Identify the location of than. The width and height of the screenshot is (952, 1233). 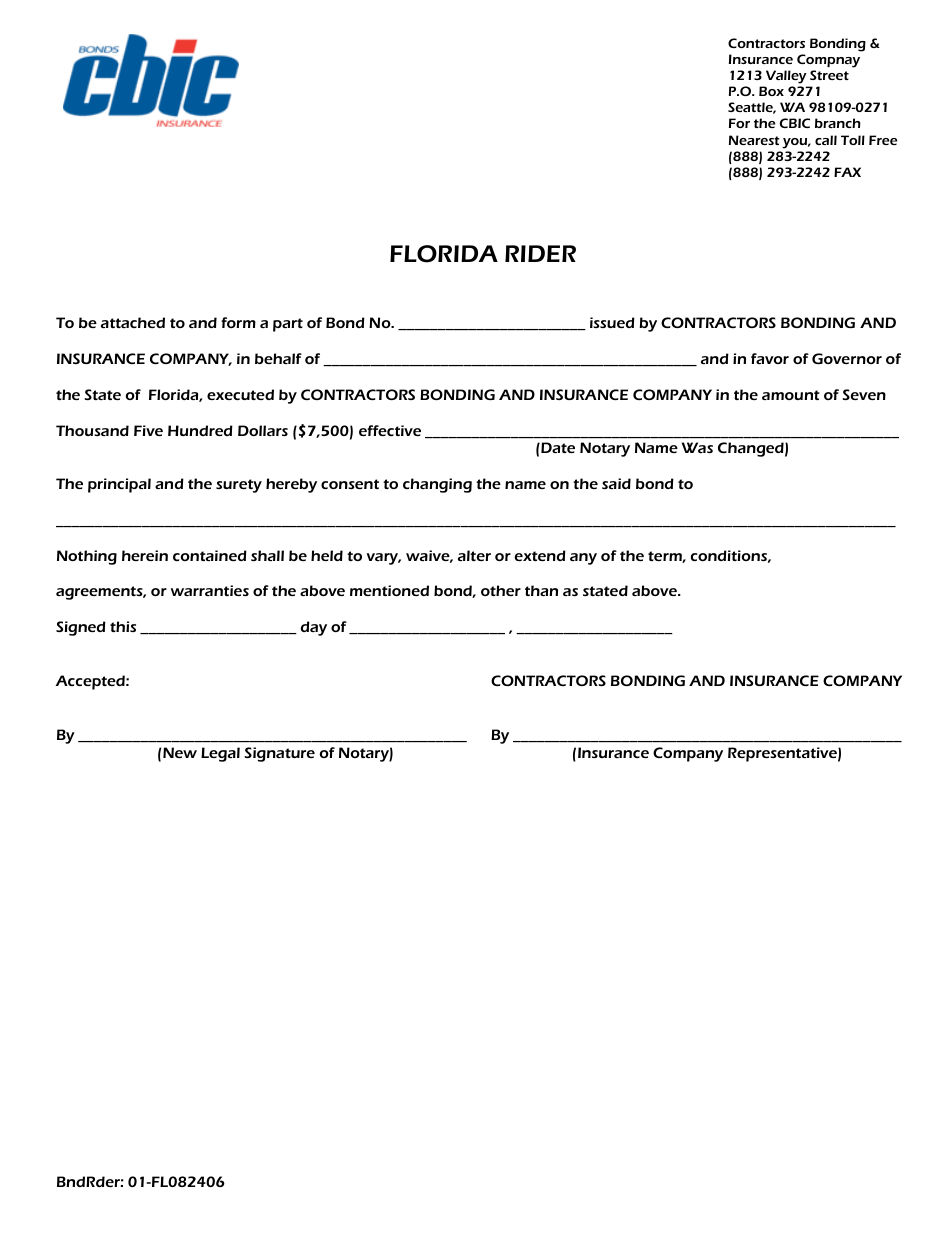
(541, 590).
